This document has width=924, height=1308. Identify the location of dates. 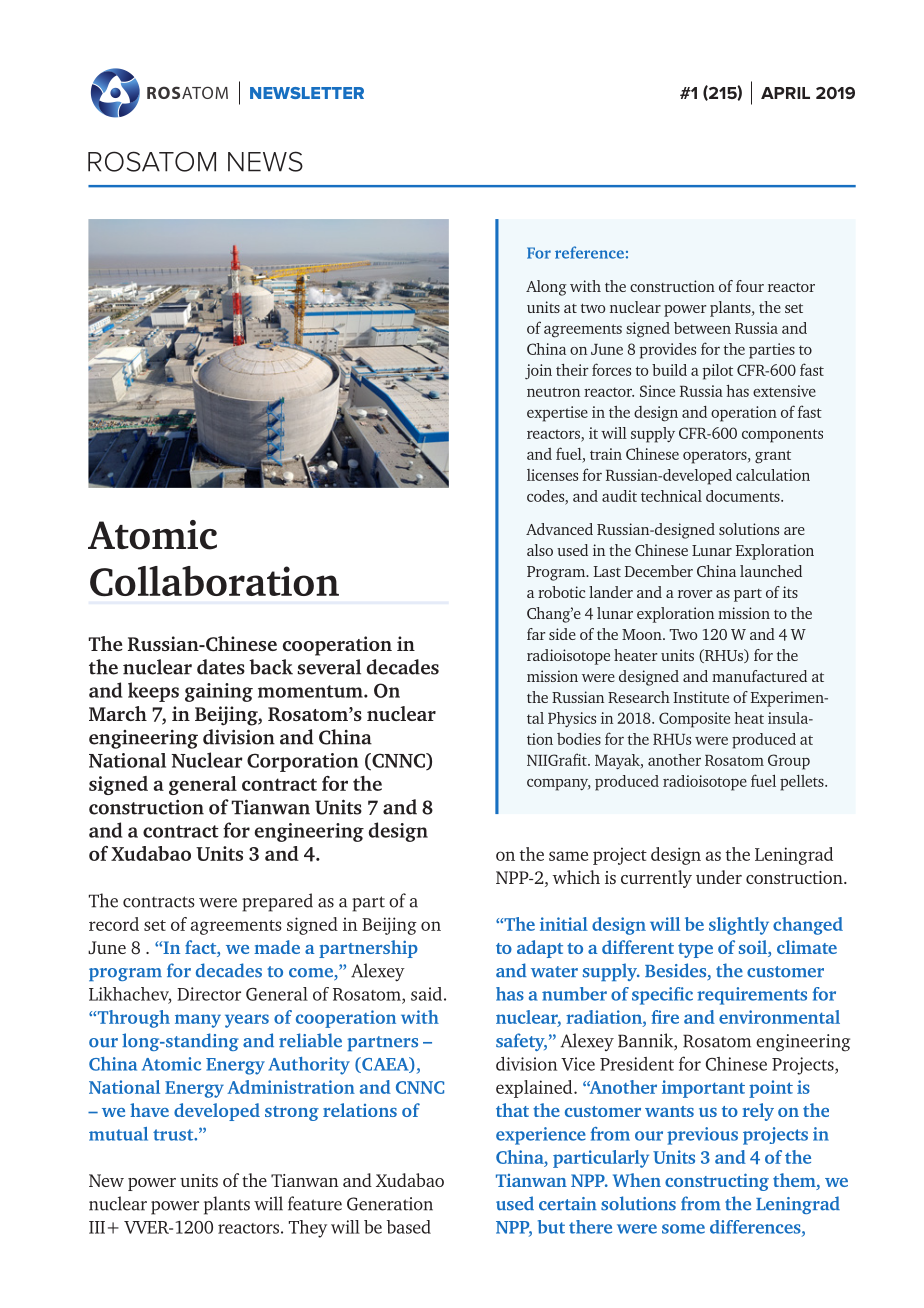
(221, 667).
